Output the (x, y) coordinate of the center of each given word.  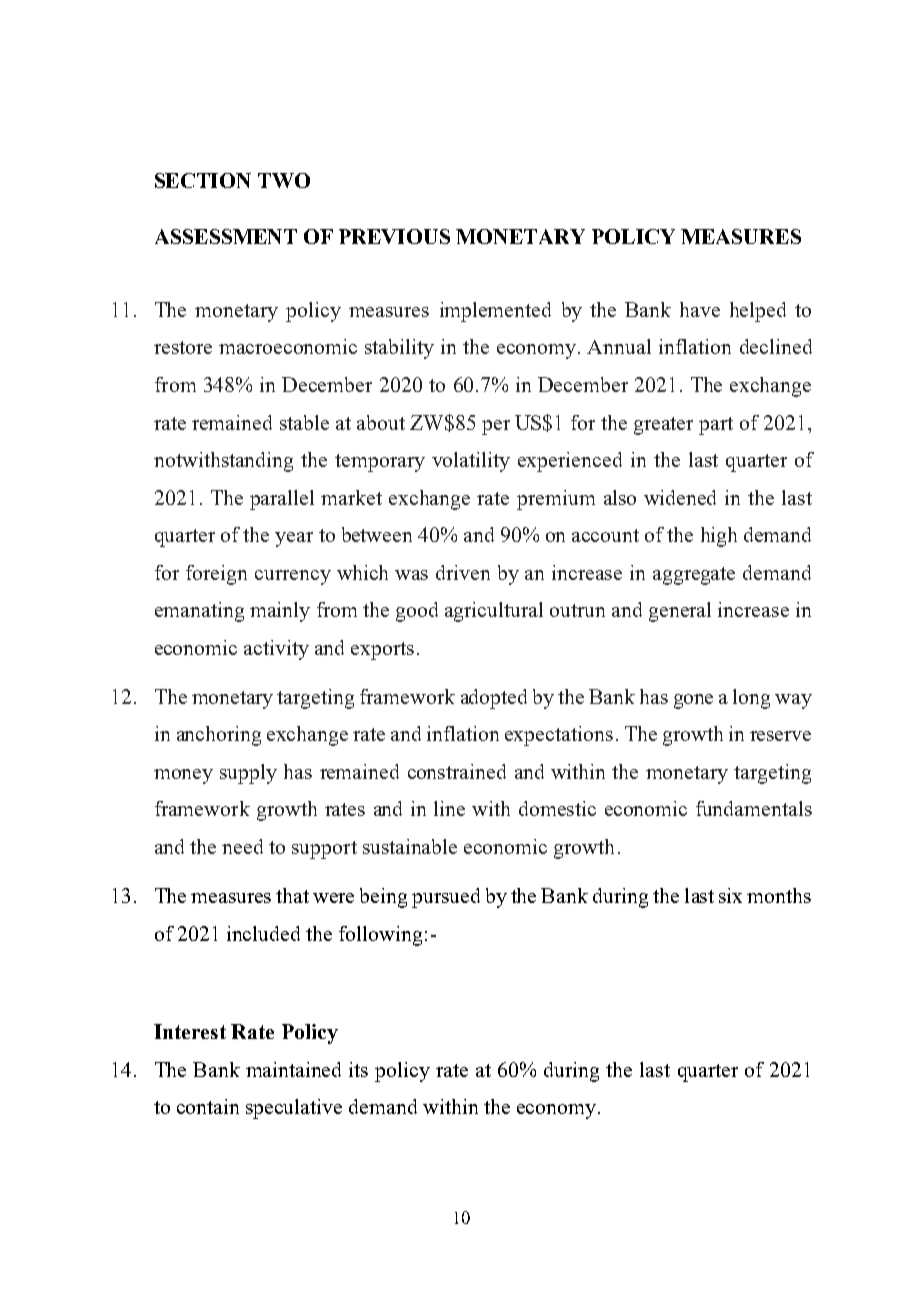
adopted (494, 699)
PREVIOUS (394, 236)
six (730, 895)
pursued (446, 898)
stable (304, 422)
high (719, 537)
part (716, 426)
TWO (284, 180)
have (700, 309)
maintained (293, 1069)
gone (693, 701)
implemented (495, 312)
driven (463, 572)
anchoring (219, 736)
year (294, 539)
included (263, 933)
